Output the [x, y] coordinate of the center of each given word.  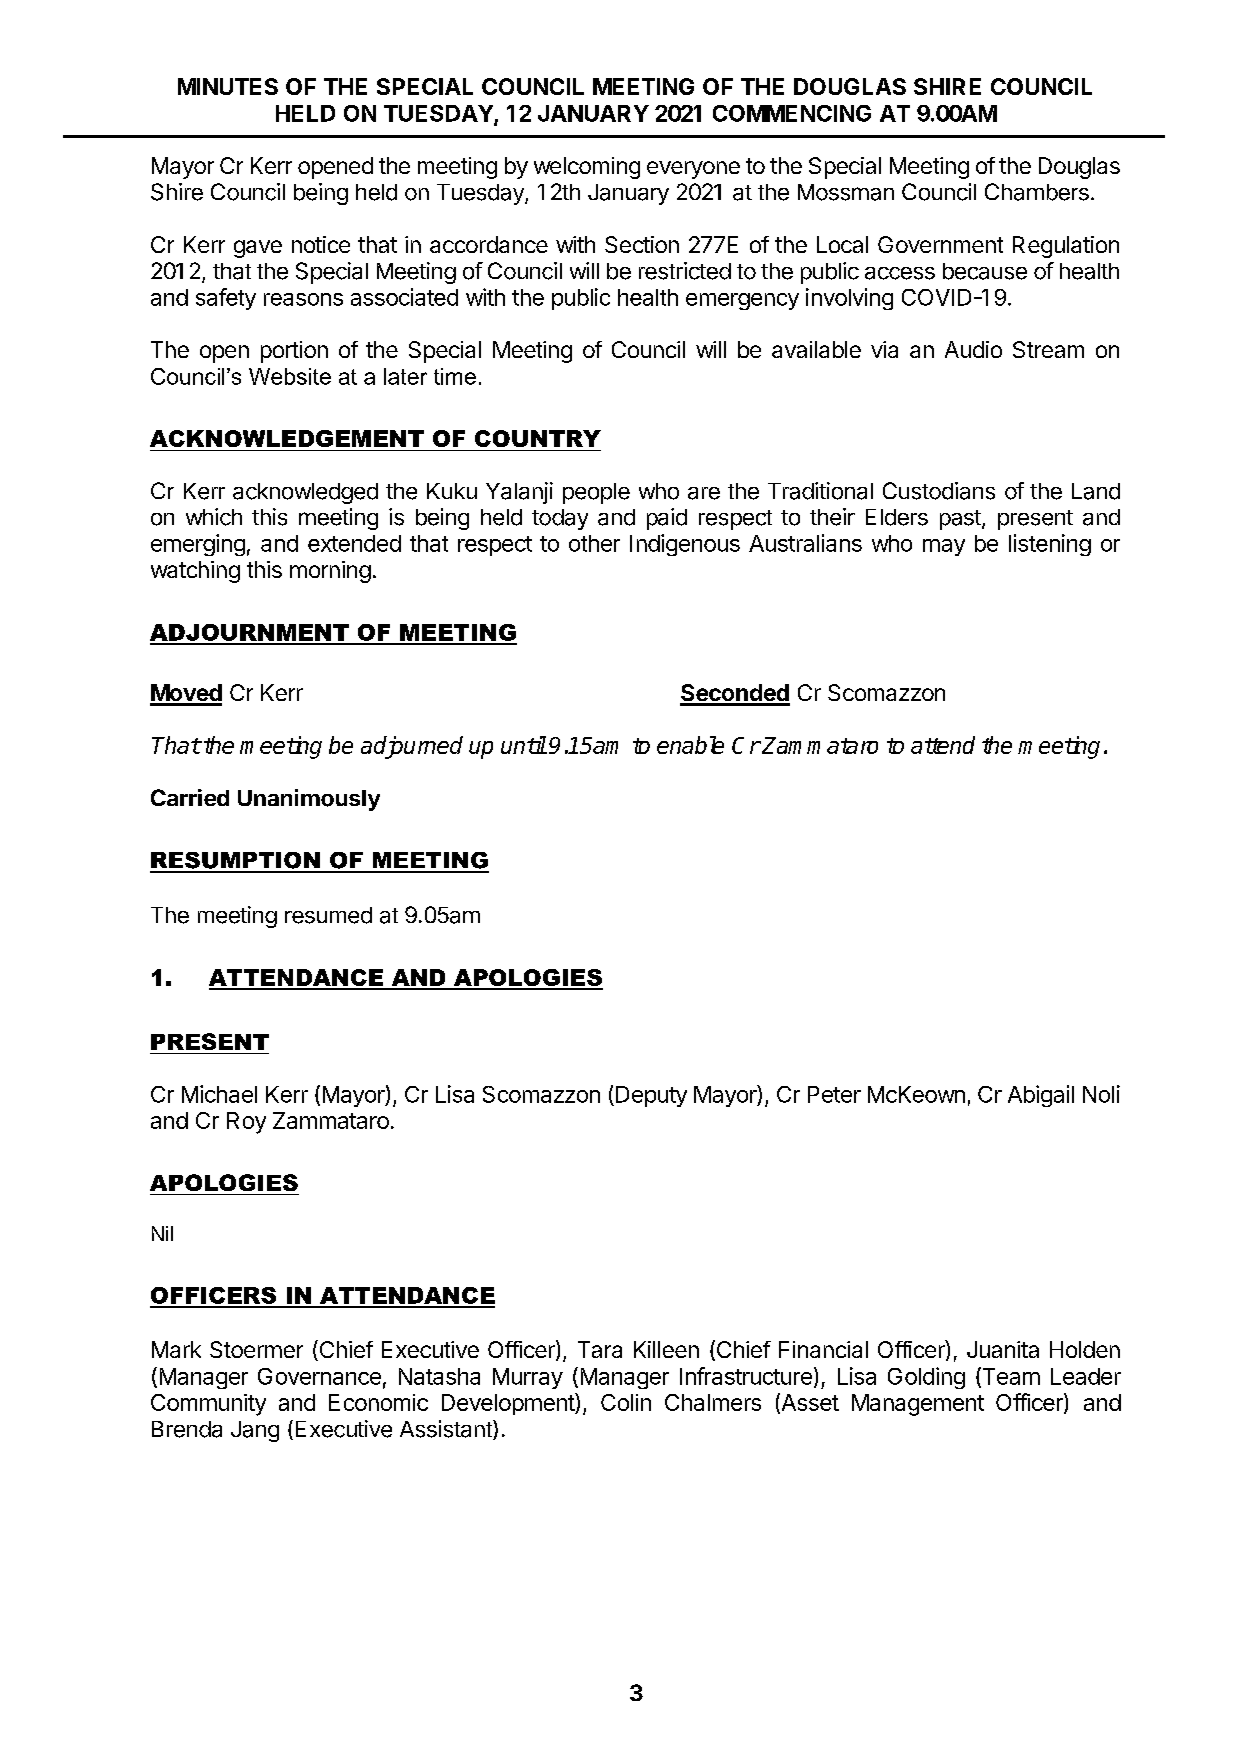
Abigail [1041, 1096]
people [596, 493]
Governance [319, 1376]
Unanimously [309, 800]
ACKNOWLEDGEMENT [287, 438]
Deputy [651, 1096]
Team [1010, 1377]
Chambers [1037, 192]
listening [1050, 545]
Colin [626, 1402]
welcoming [587, 168]
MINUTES [228, 86]
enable [690, 745]
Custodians [939, 491]
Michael [219, 1094]
